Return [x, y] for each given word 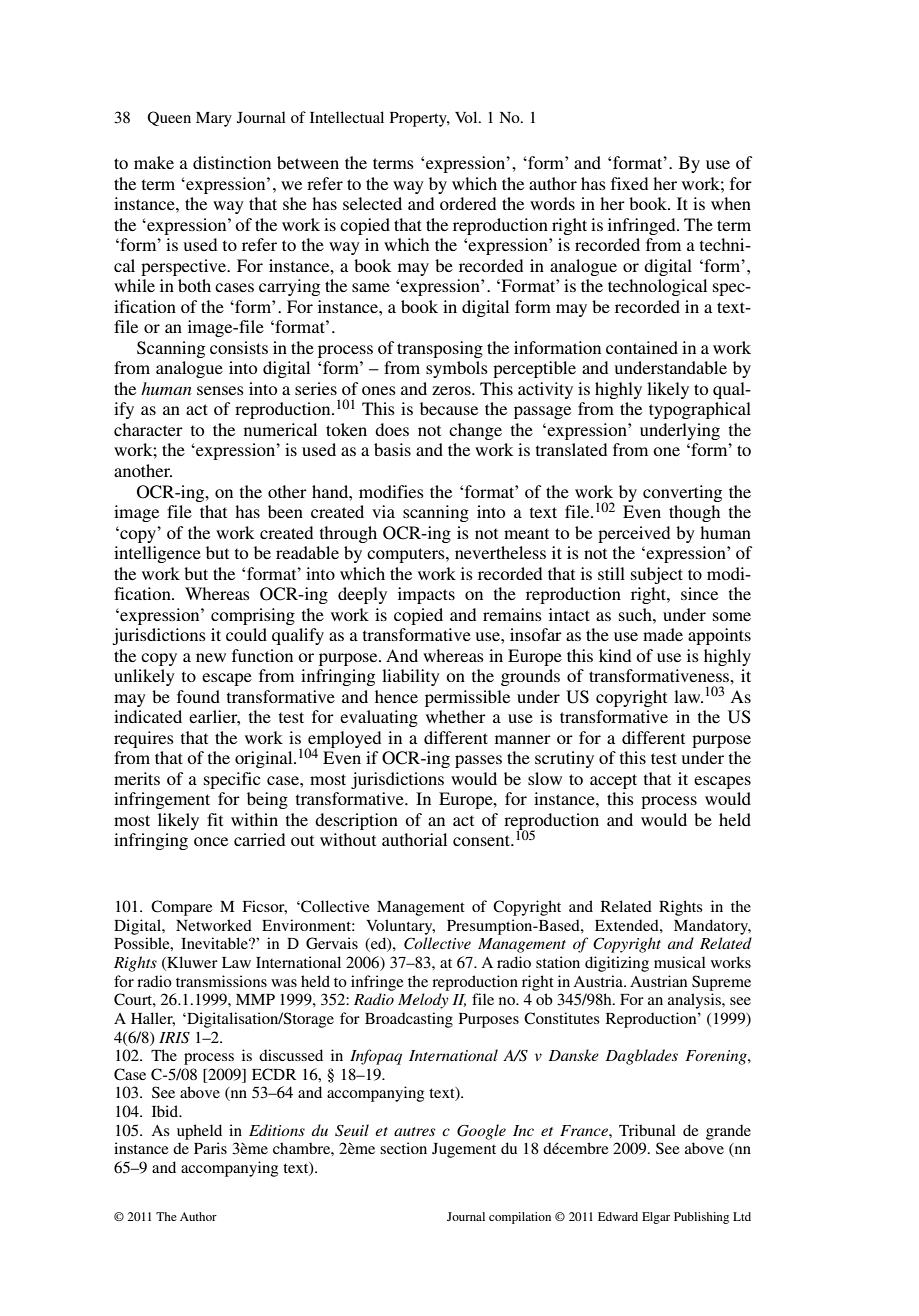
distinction [232, 162]
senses [220, 390]
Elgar [656, 1218]
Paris [210, 1148]
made [663, 634]
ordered [468, 203]
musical [680, 962]
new [211, 657]
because [449, 408]
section [403, 1148]
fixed [629, 183]
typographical [700, 410]
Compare [181, 908]
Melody [423, 1001]
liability [411, 677]
